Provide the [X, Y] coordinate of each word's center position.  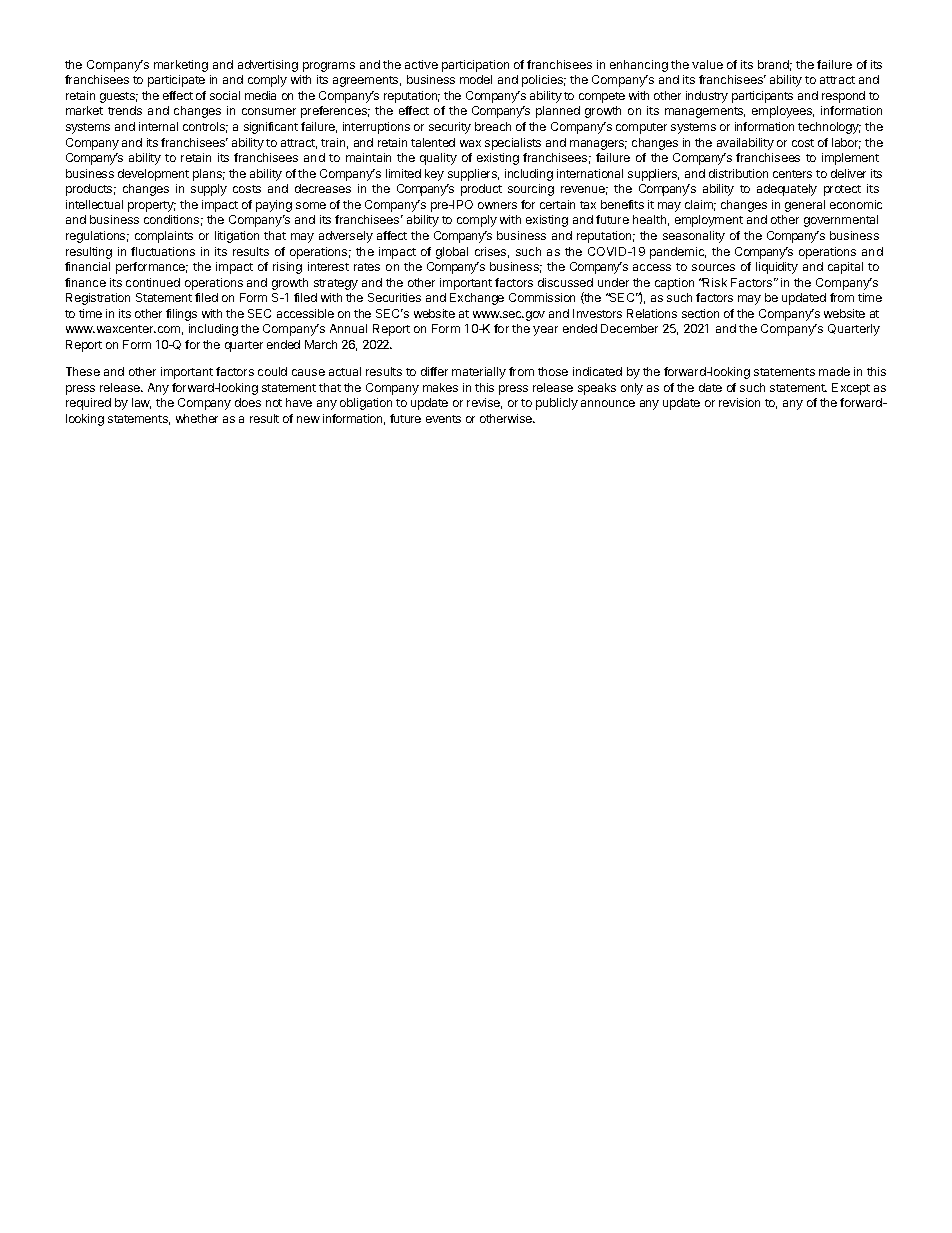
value [707, 64]
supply [209, 190]
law [141, 403]
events [443, 419]
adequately [787, 190]
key [434, 175]
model [476, 79]
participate [176, 81]
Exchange [477, 299]
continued [153, 282]
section [700, 313]
